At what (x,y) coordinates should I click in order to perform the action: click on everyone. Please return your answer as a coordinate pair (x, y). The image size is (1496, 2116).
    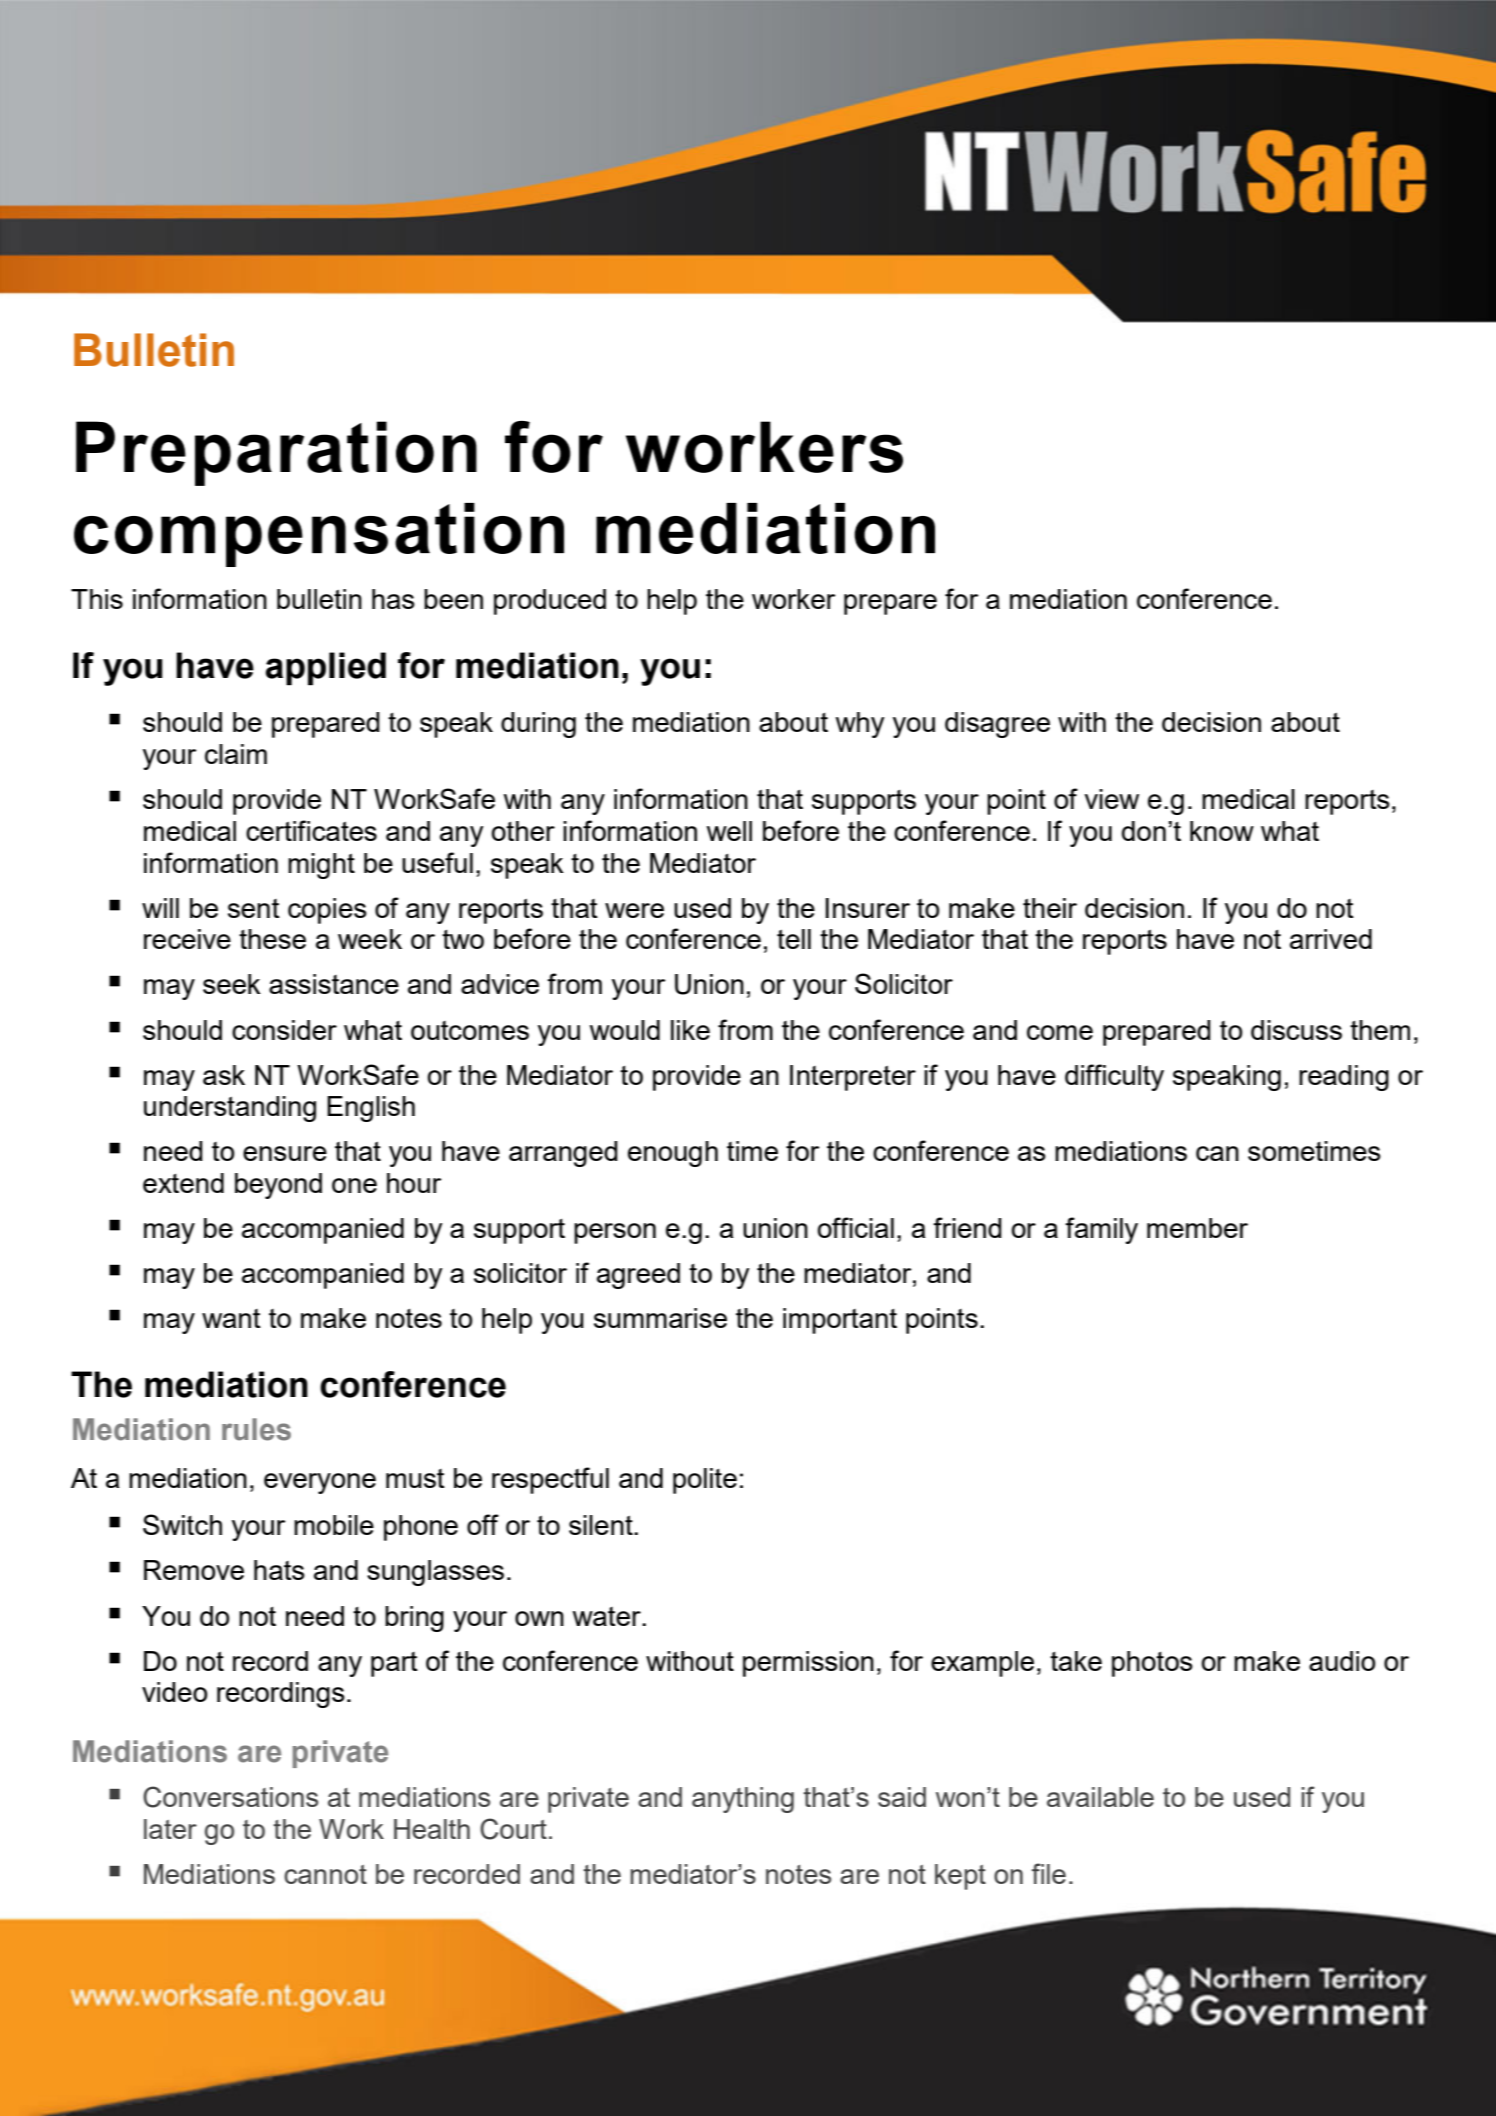
    Looking at the image, I should click on (320, 1483).
